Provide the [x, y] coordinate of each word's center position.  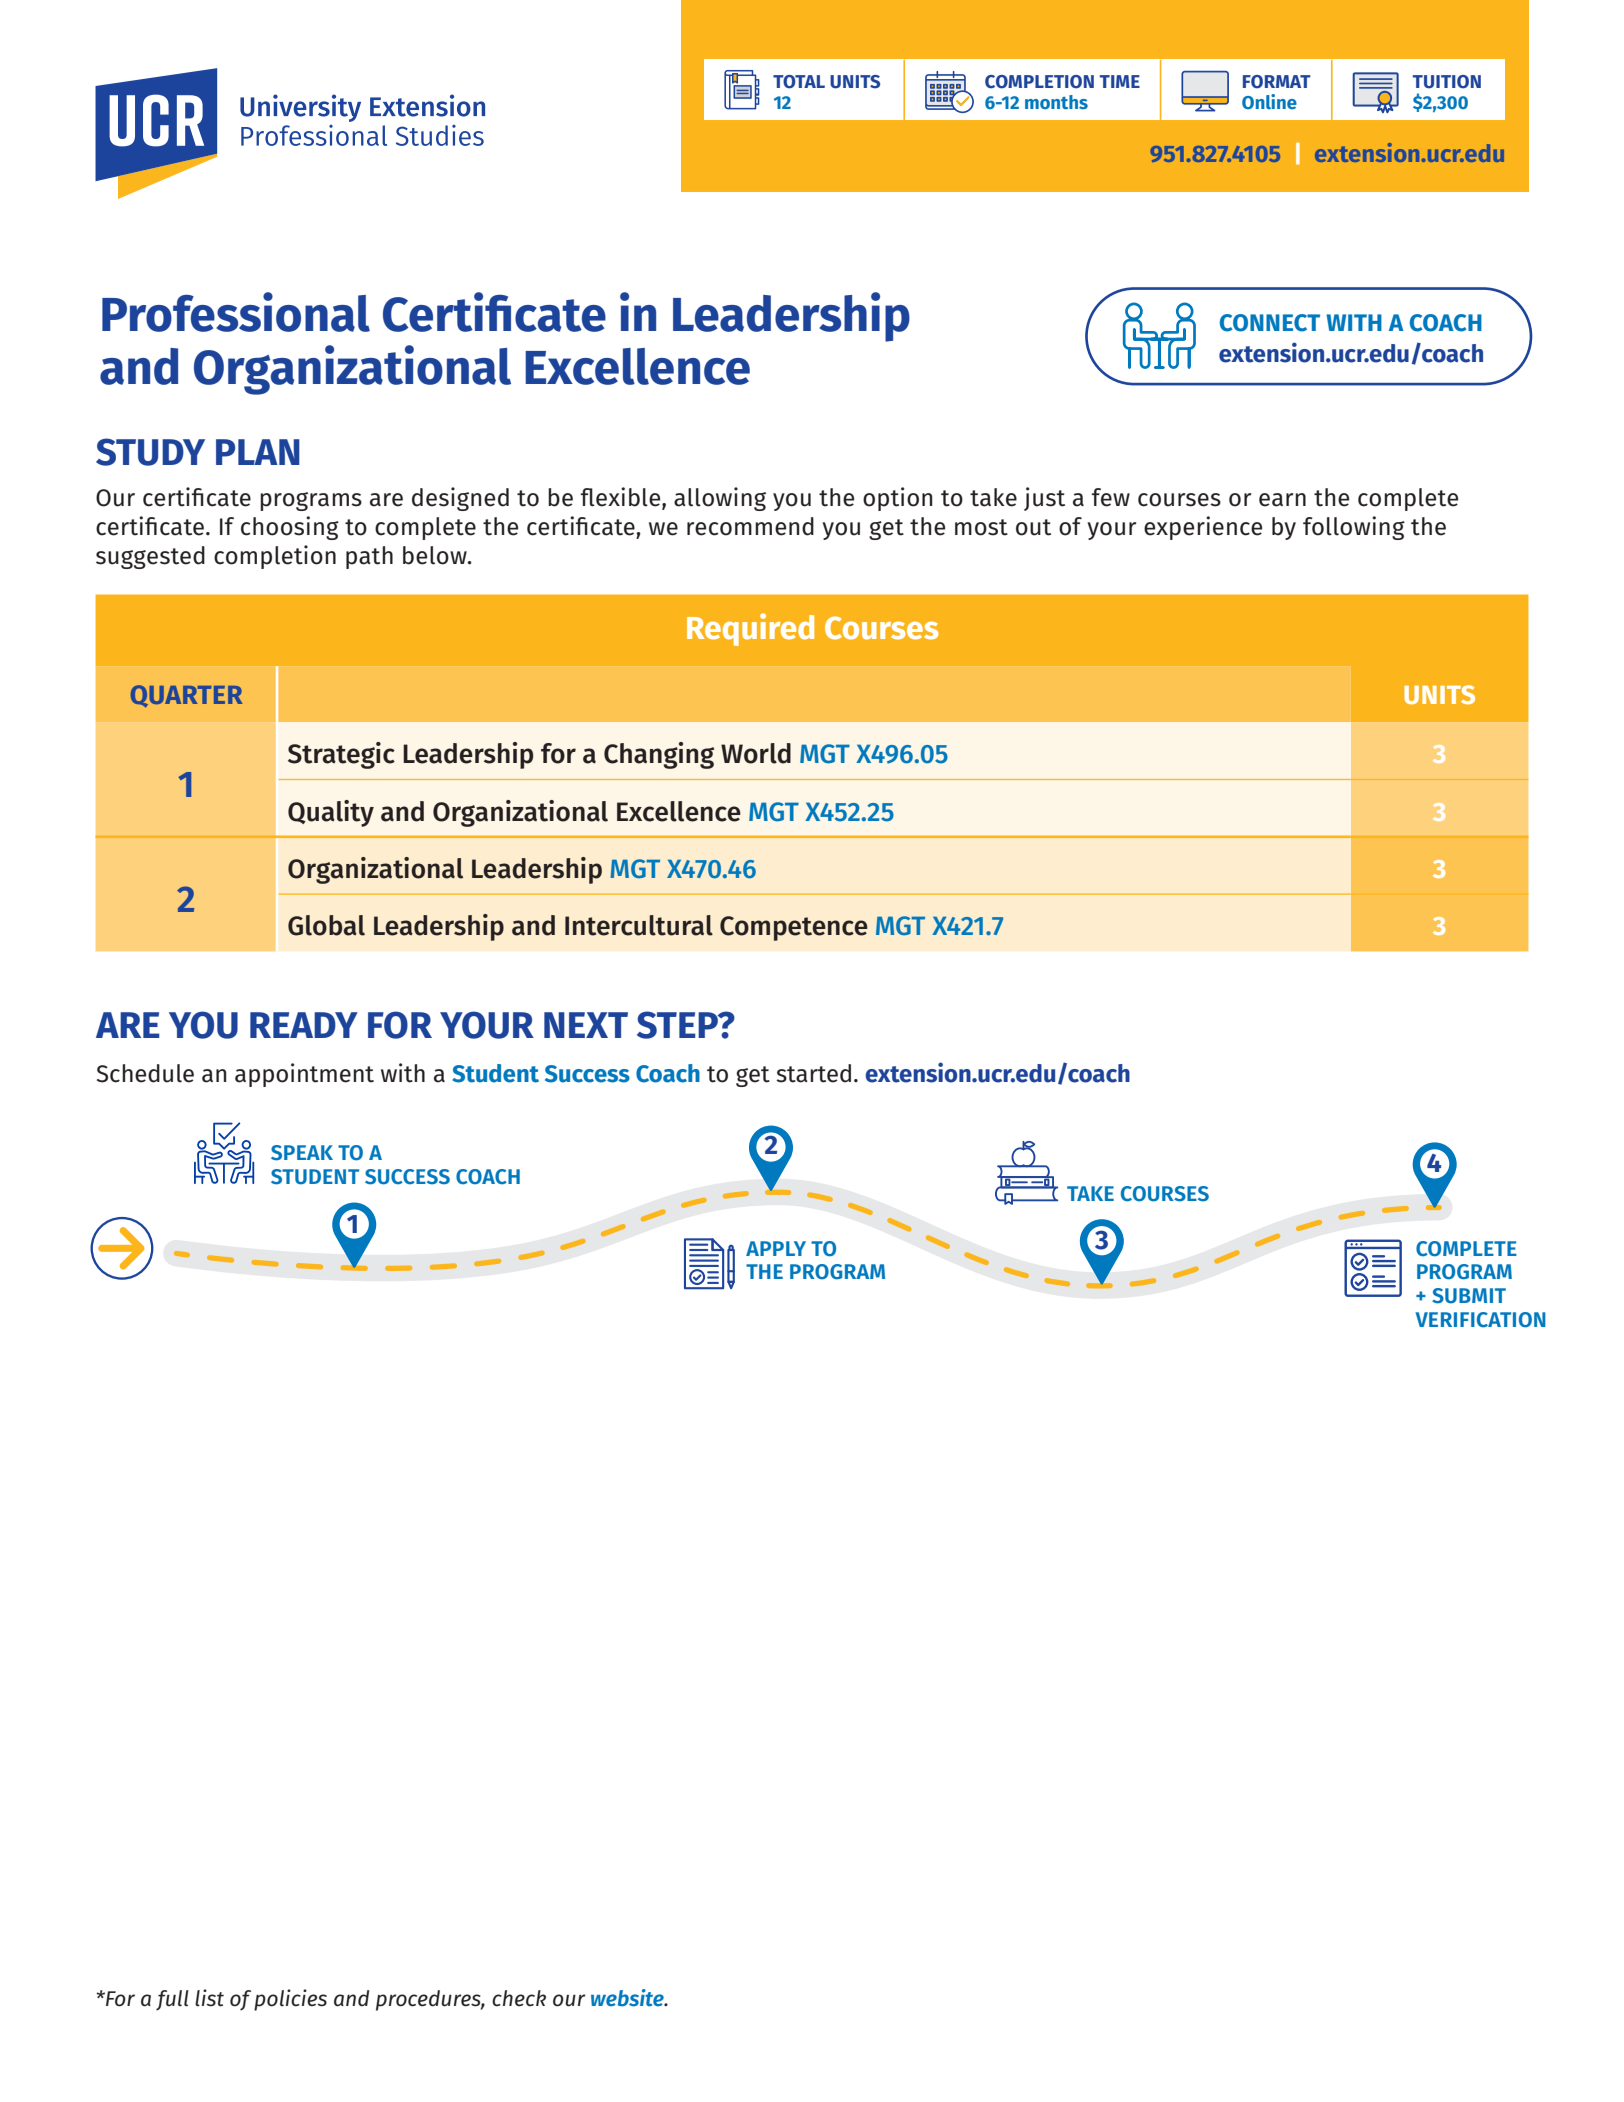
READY [304, 1025]
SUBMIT [1469, 1296]
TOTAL [799, 82]
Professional [236, 312]
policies [290, 2000]
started [813, 1073]
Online [1269, 101]
